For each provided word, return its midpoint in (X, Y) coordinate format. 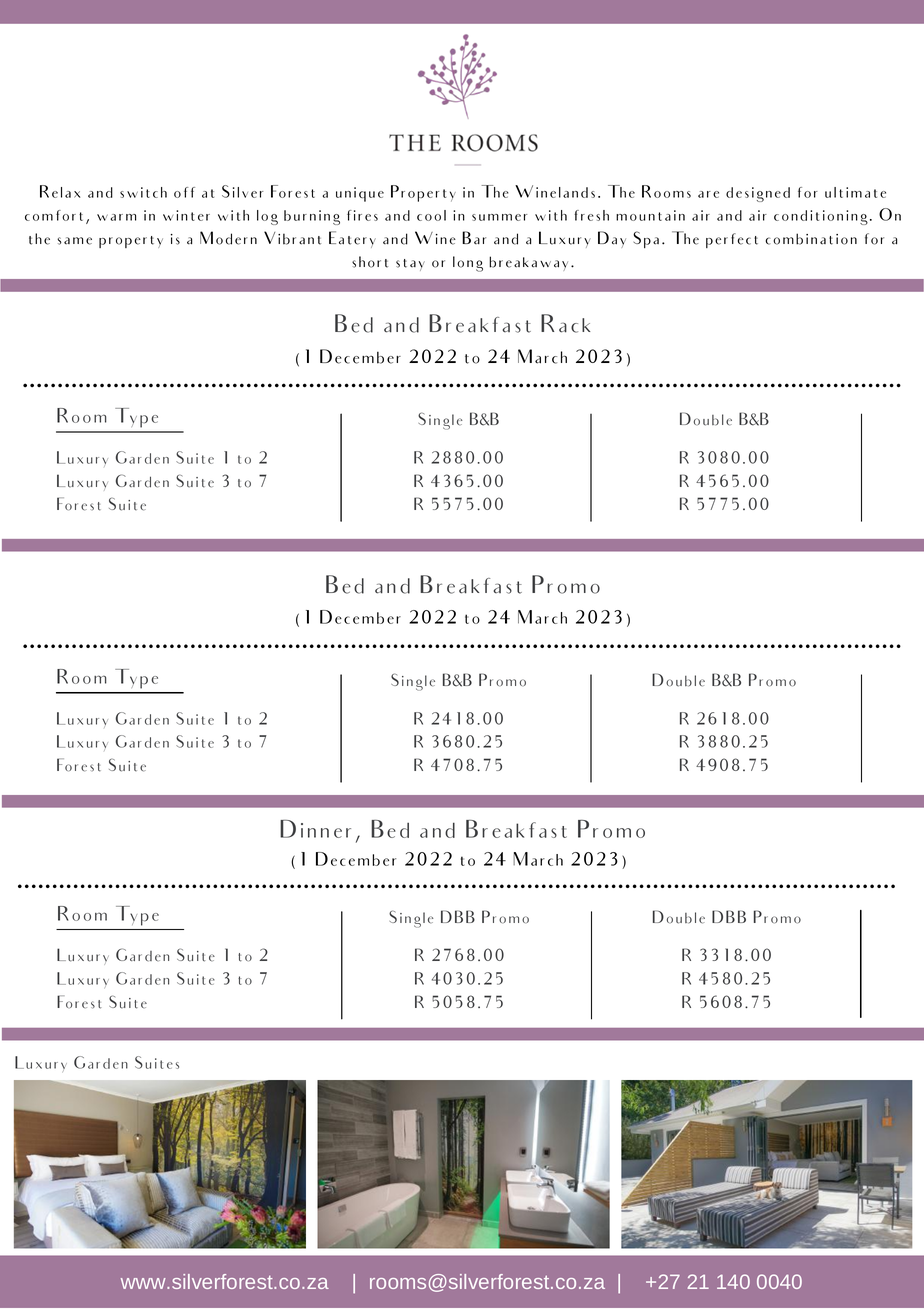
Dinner (315, 829)
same (74, 241)
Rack (565, 323)
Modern (228, 238)
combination (811, 239)
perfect (732, 240)
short (370, 262)
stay (410, 265)
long (468, 264)
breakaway (528, 263)
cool (431, 215)
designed (758, 194)
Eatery (352, 239)
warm (116, 217)
